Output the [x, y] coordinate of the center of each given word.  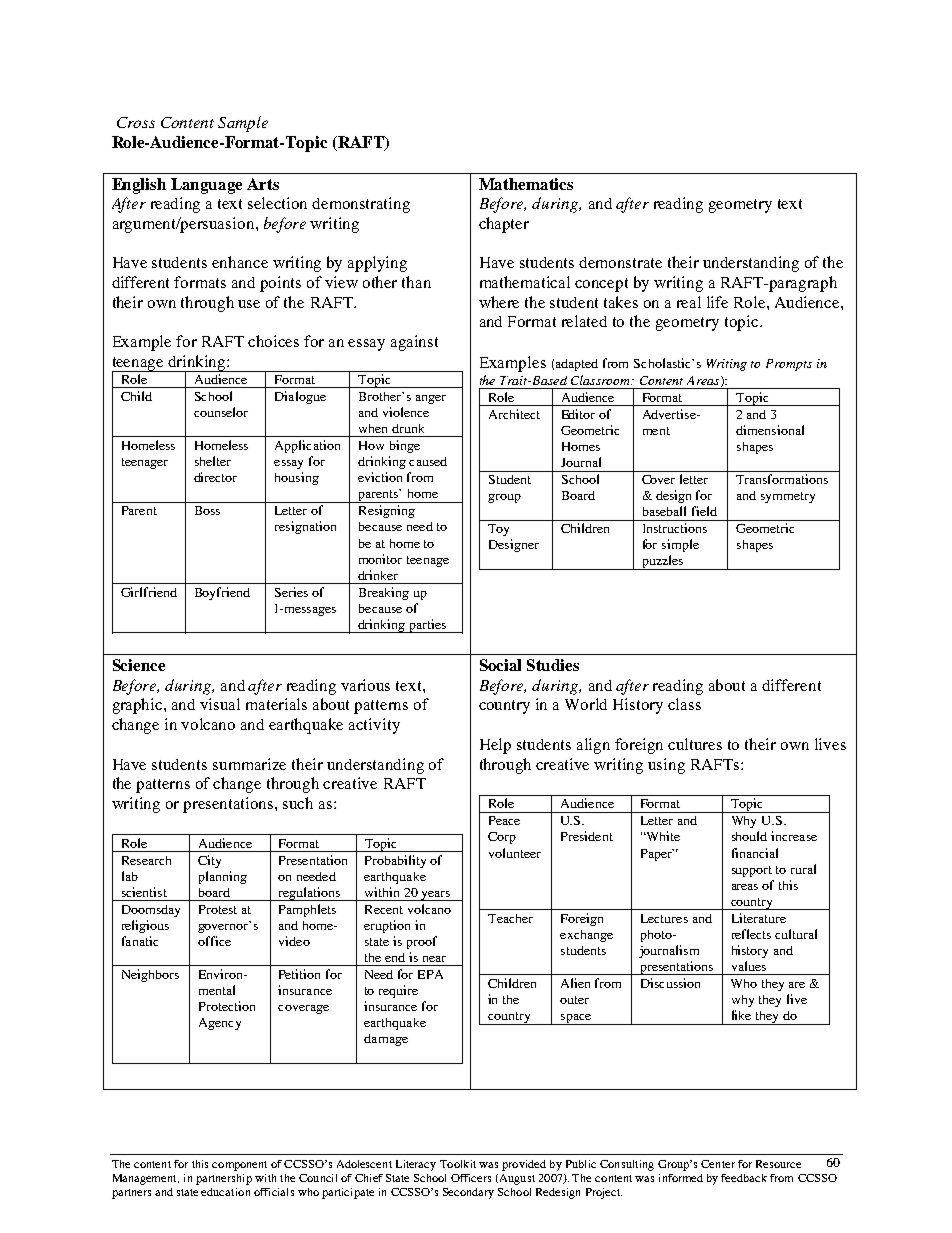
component [239, 1166]
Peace [504, 820]
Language [206, 186]
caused [428, 461]
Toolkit [458, 1164]
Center [718, 1164]
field [704, 511]
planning [223, 877]
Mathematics [526, 184]
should [749, 836]
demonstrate [620, 262]
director [215, 477]
